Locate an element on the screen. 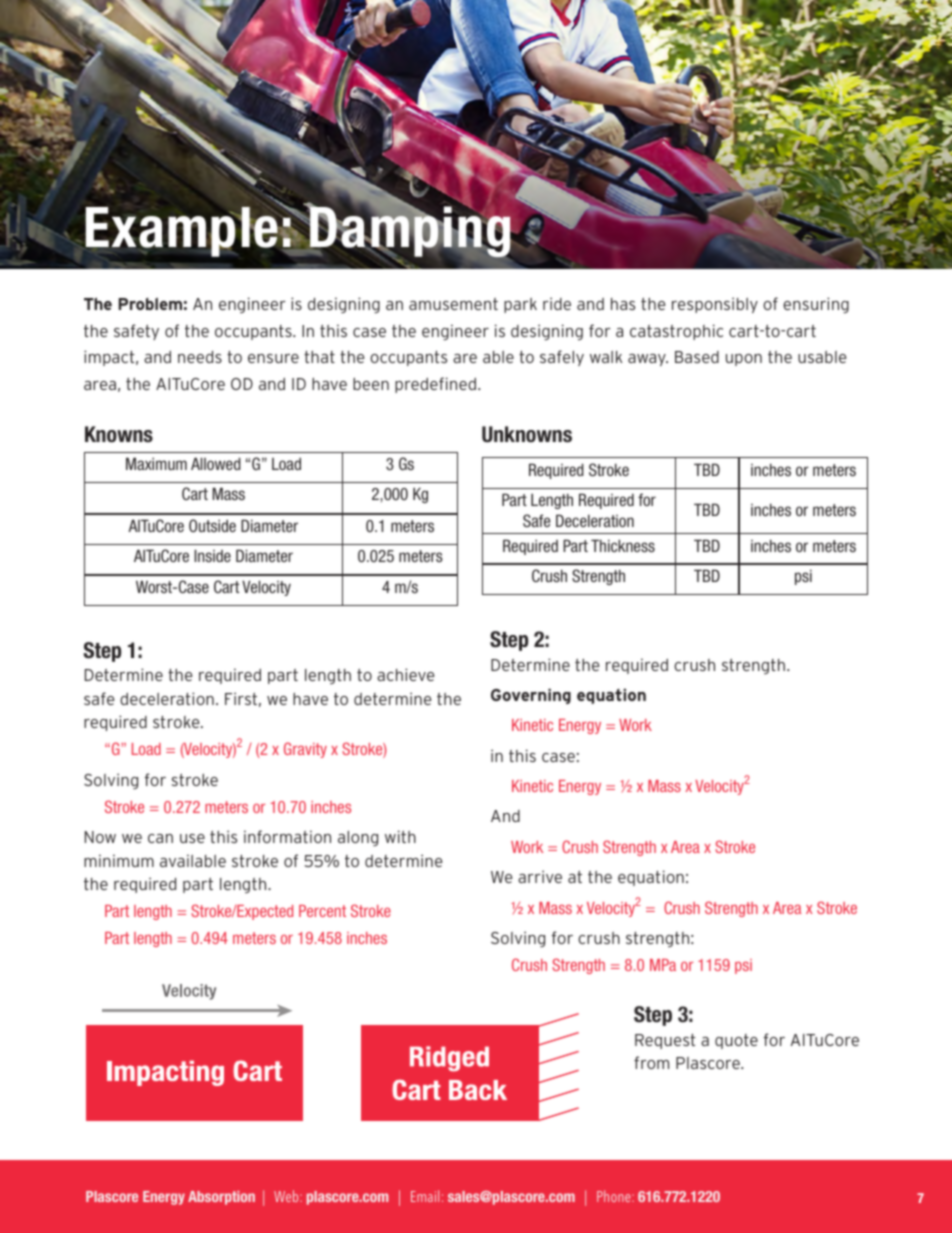 This screenshot has width=952, height=1233. Absorption is located at coordinates (221, 1198).
